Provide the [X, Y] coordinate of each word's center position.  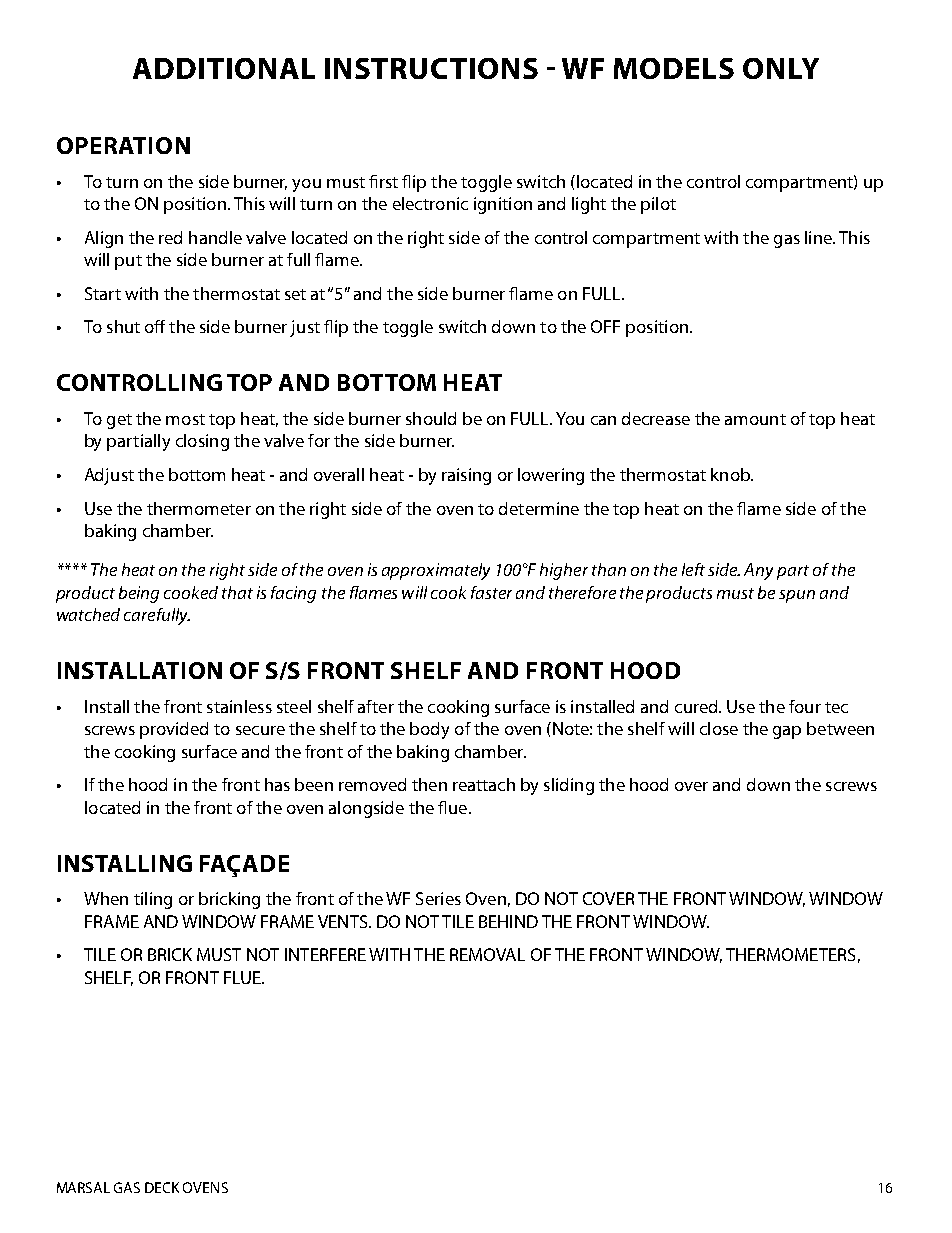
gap [787, 732]
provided [174, 730]
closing [202, 442]
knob [731, 474]
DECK [162, 1187]
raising [466, 476]
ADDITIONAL [224, 68]
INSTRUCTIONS [431, 68]
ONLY [781, 68]
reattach [484, 784]
